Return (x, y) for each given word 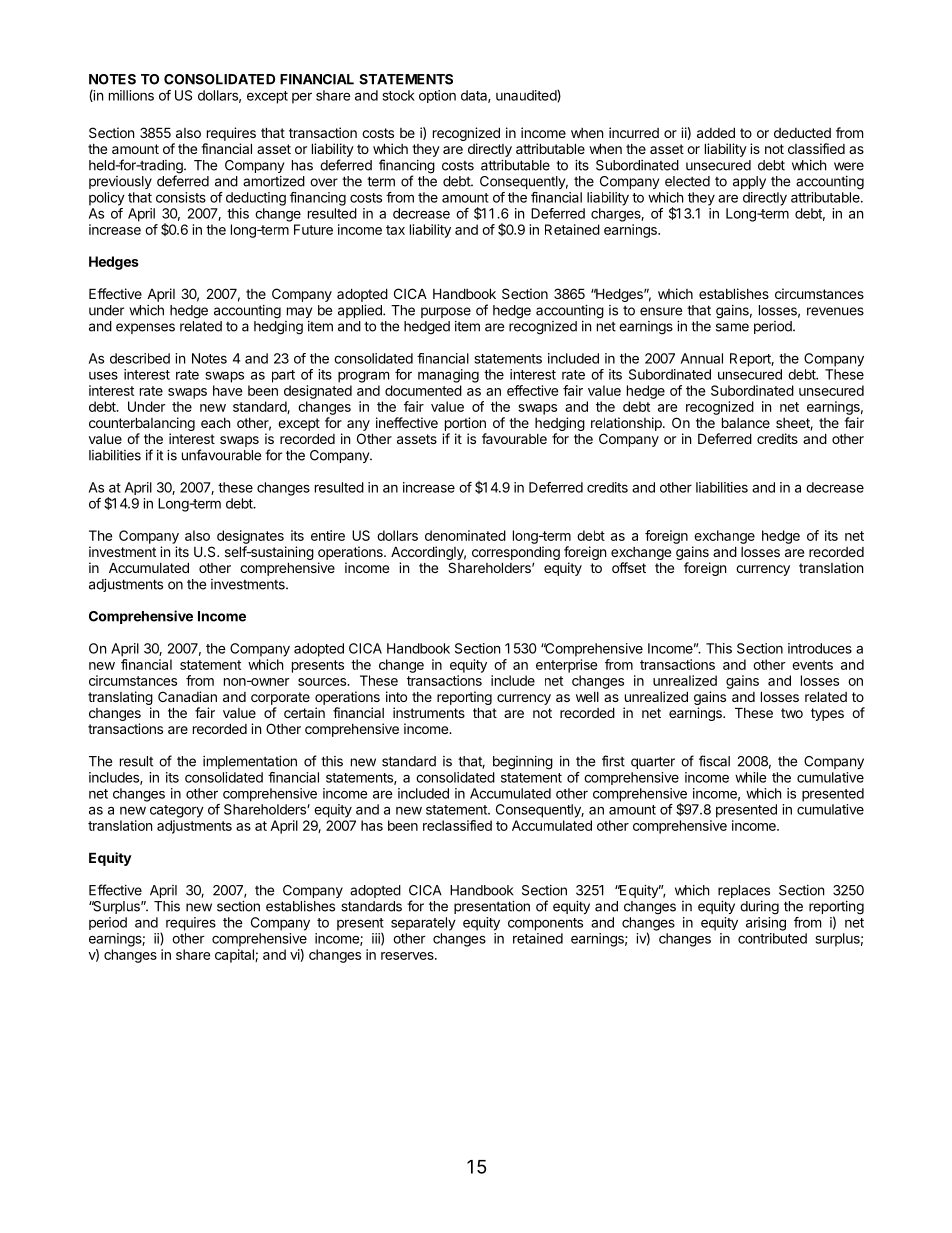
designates (250, 537)
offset (629, 567)
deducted (802, 133)
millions (131, 95)
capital (235, 956)
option (437, 96)
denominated (465, 535)
